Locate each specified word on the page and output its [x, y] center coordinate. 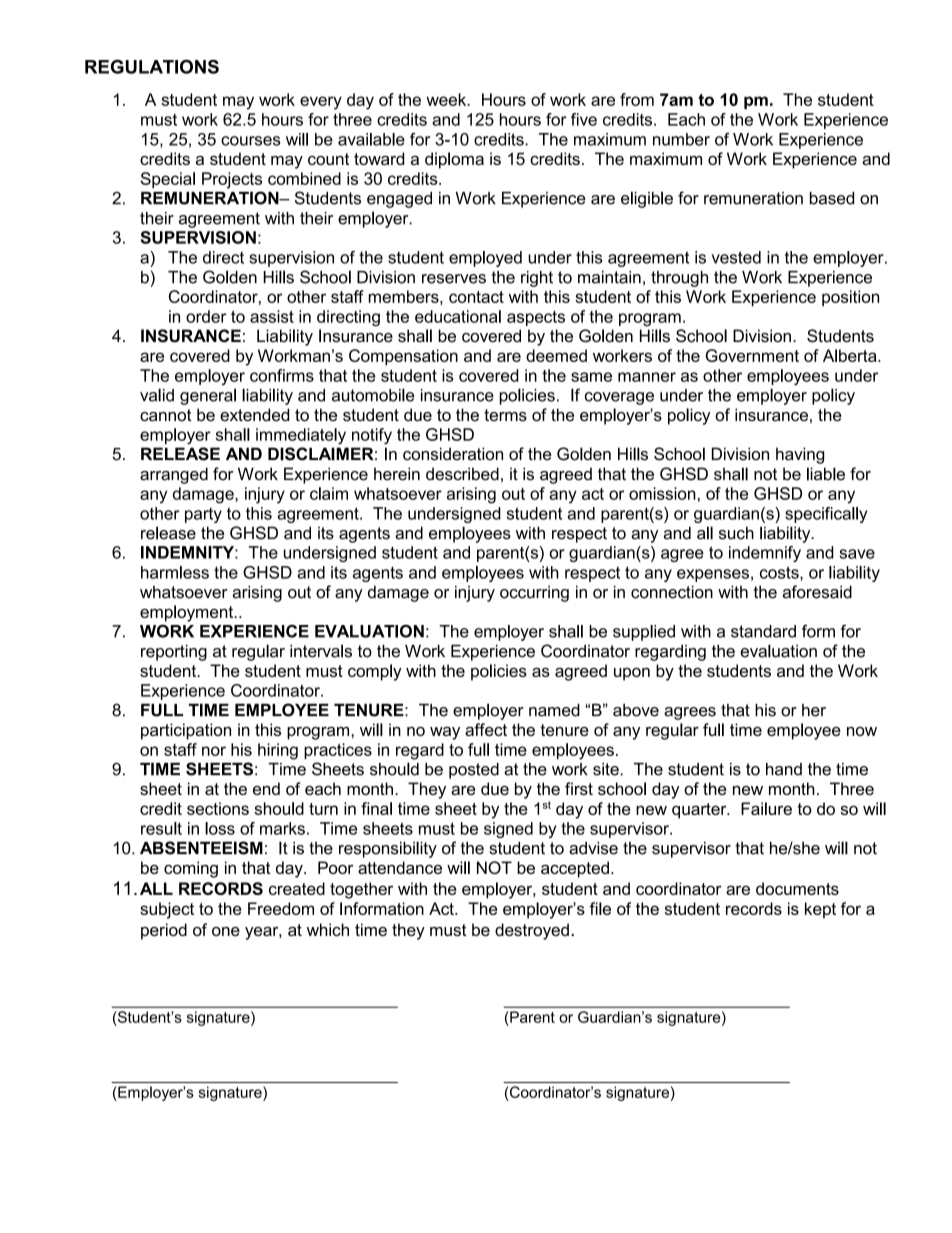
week [447, 99]
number [681, 139]
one [226, 931]
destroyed [532, 931]
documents [797, 888]
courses [251, 141]
